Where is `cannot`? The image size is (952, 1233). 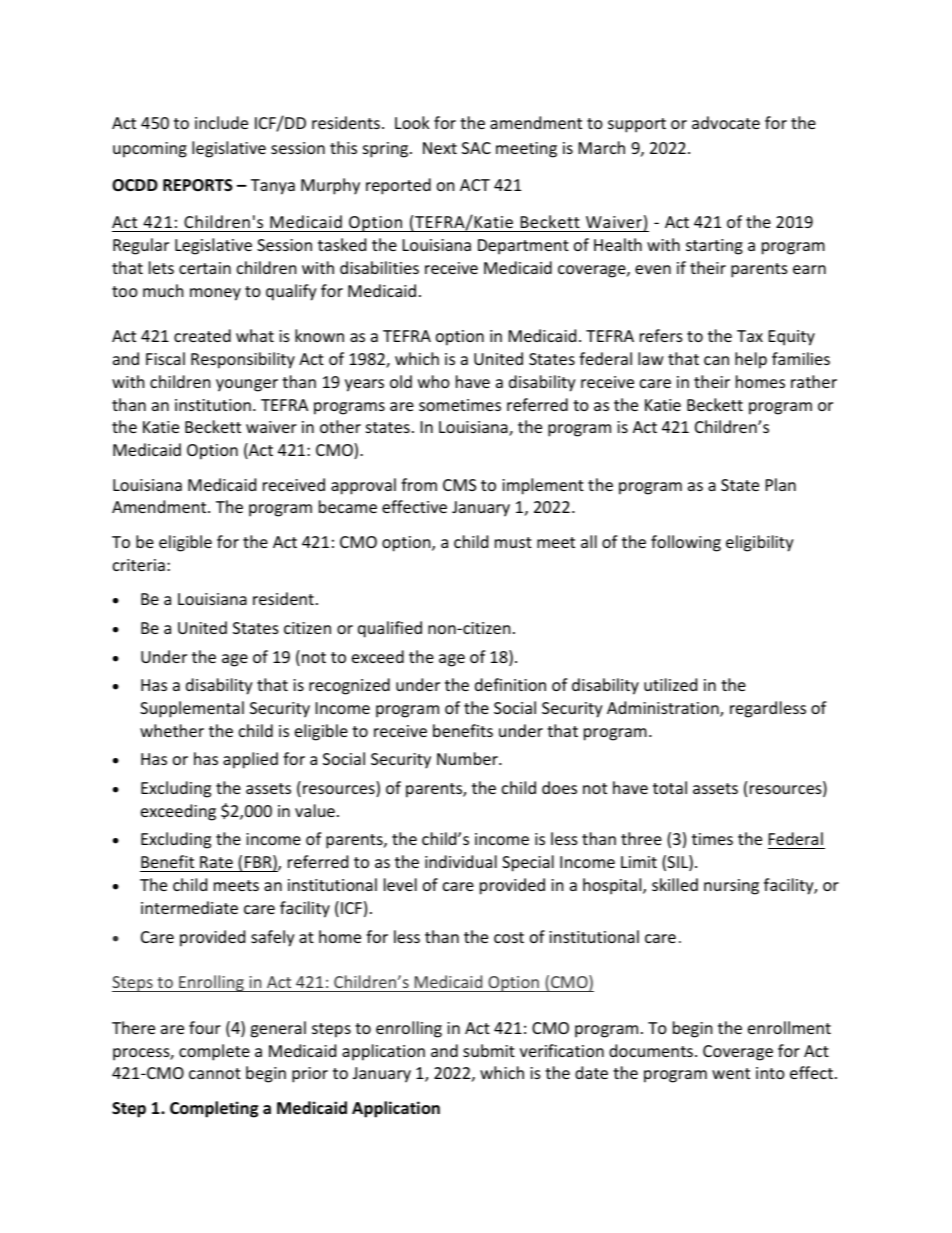
cannot is located at coordinates (215, 1073).
